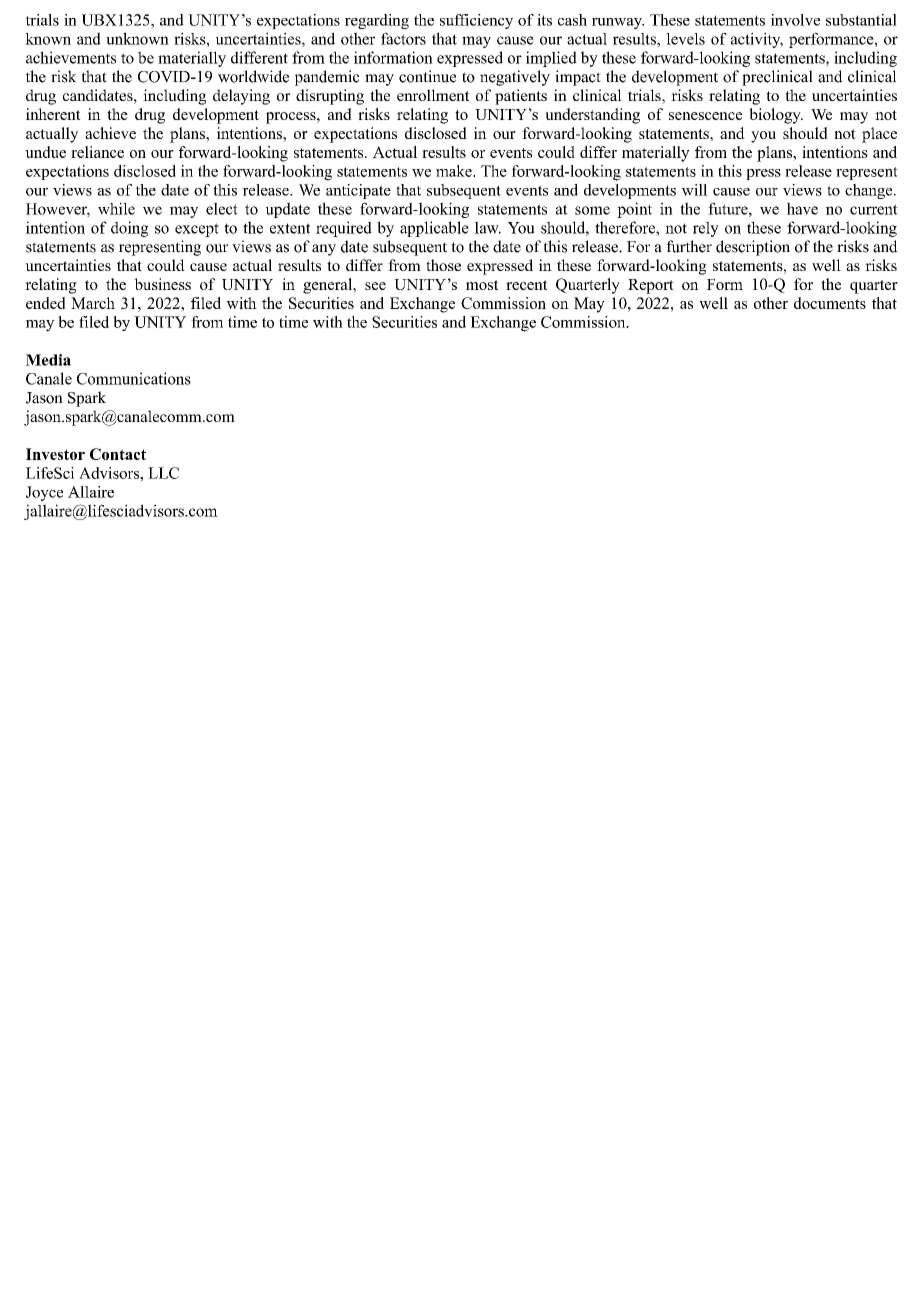  I want to click on sufficiency, so click(476, 21).
